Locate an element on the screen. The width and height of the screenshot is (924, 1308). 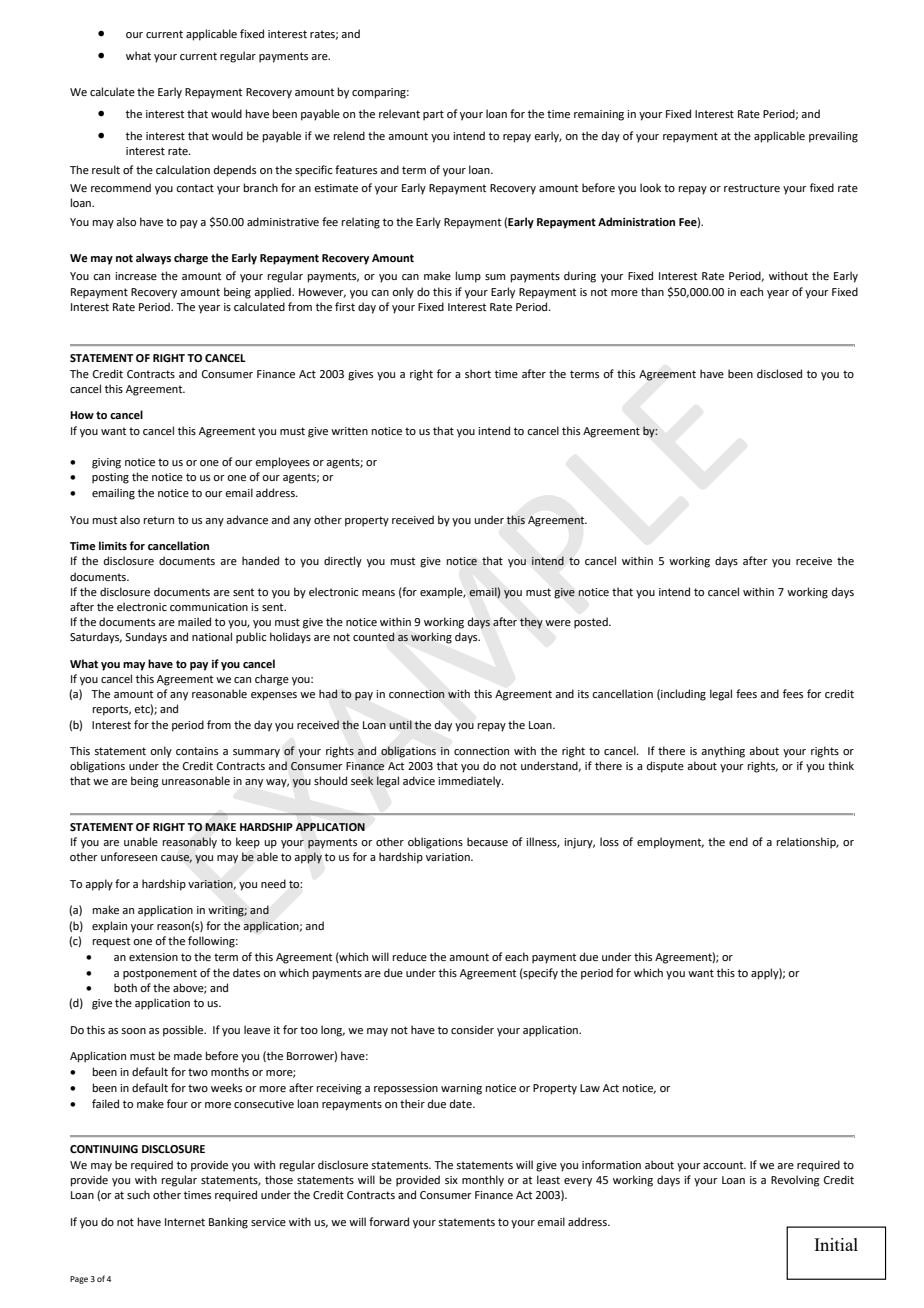
calculation is located at coordinates (183, 169).
